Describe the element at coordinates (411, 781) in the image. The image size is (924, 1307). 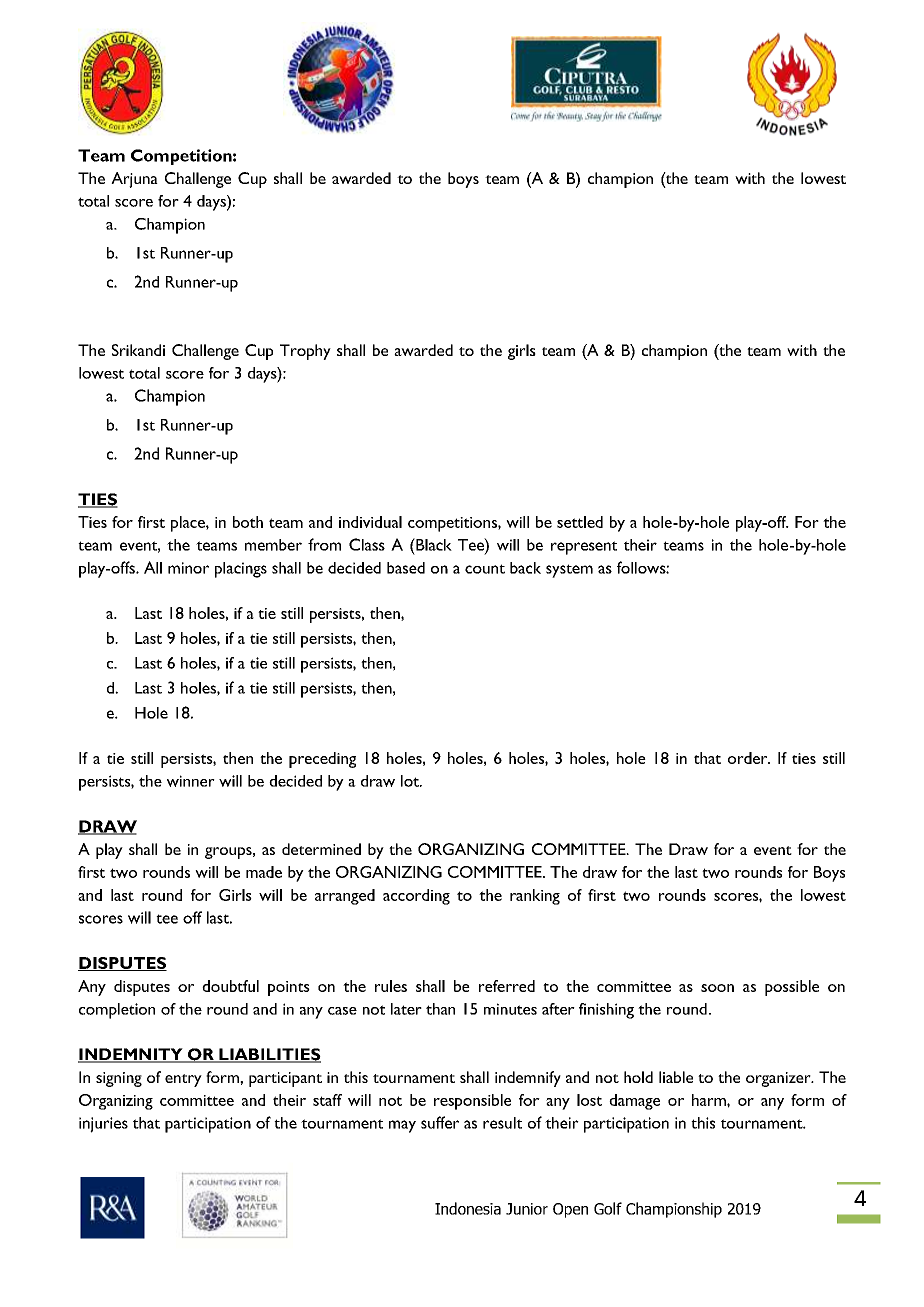
I see `lot` at that location.
